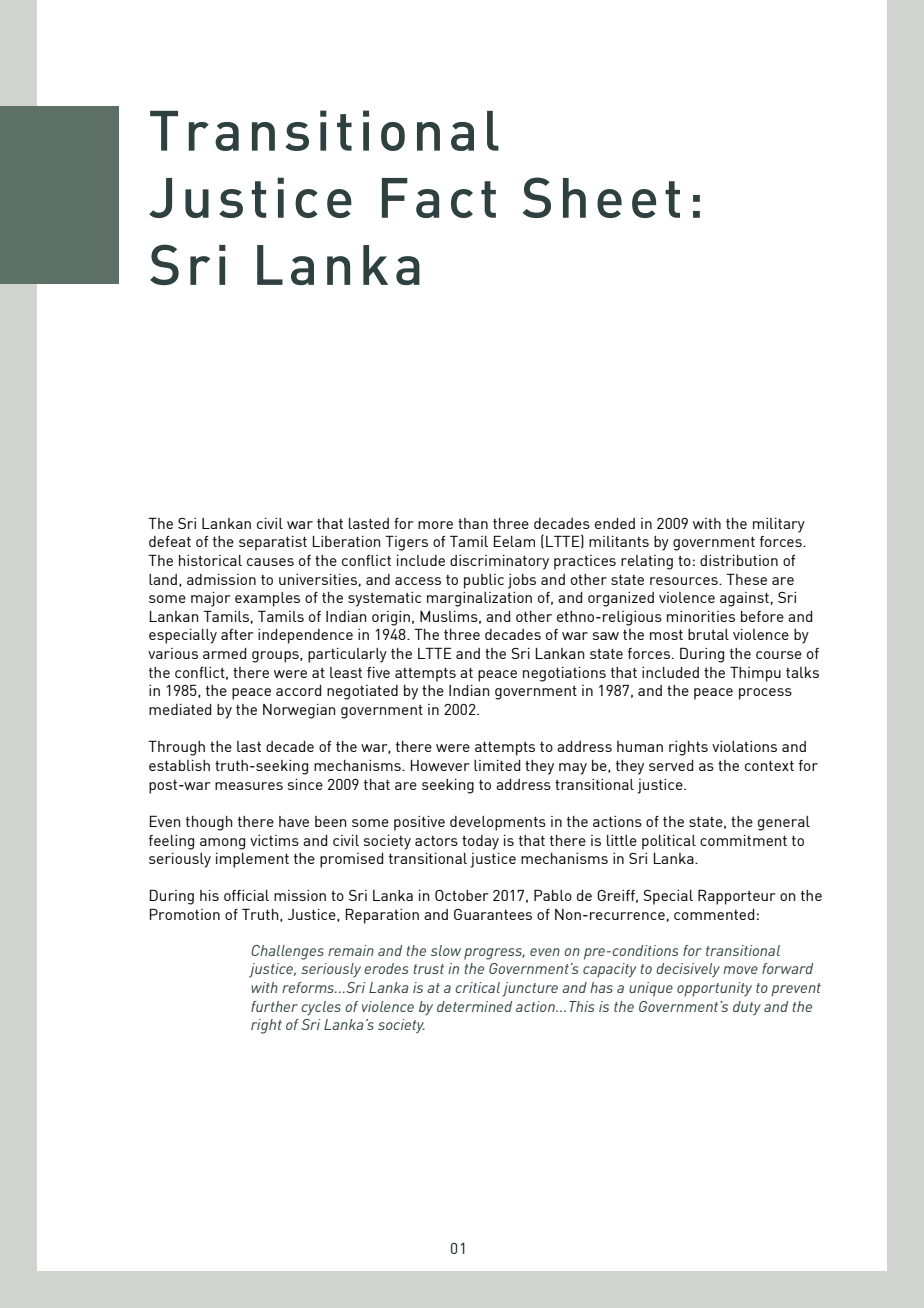 This screenshot has width=924, height=1308. I want to click on military, so click(779, 525).
